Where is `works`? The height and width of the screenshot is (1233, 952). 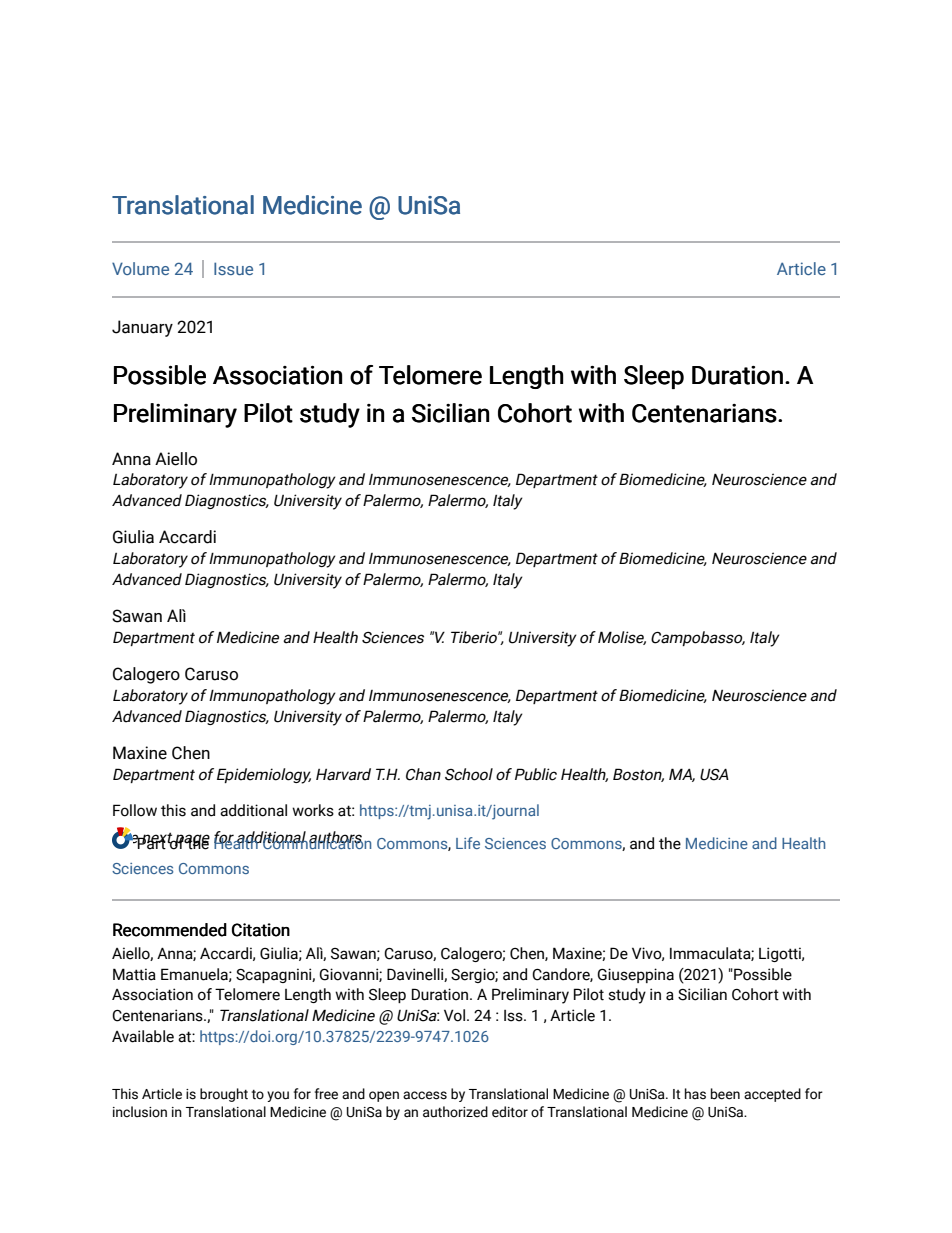
works is located at coordinates (313, 810).
